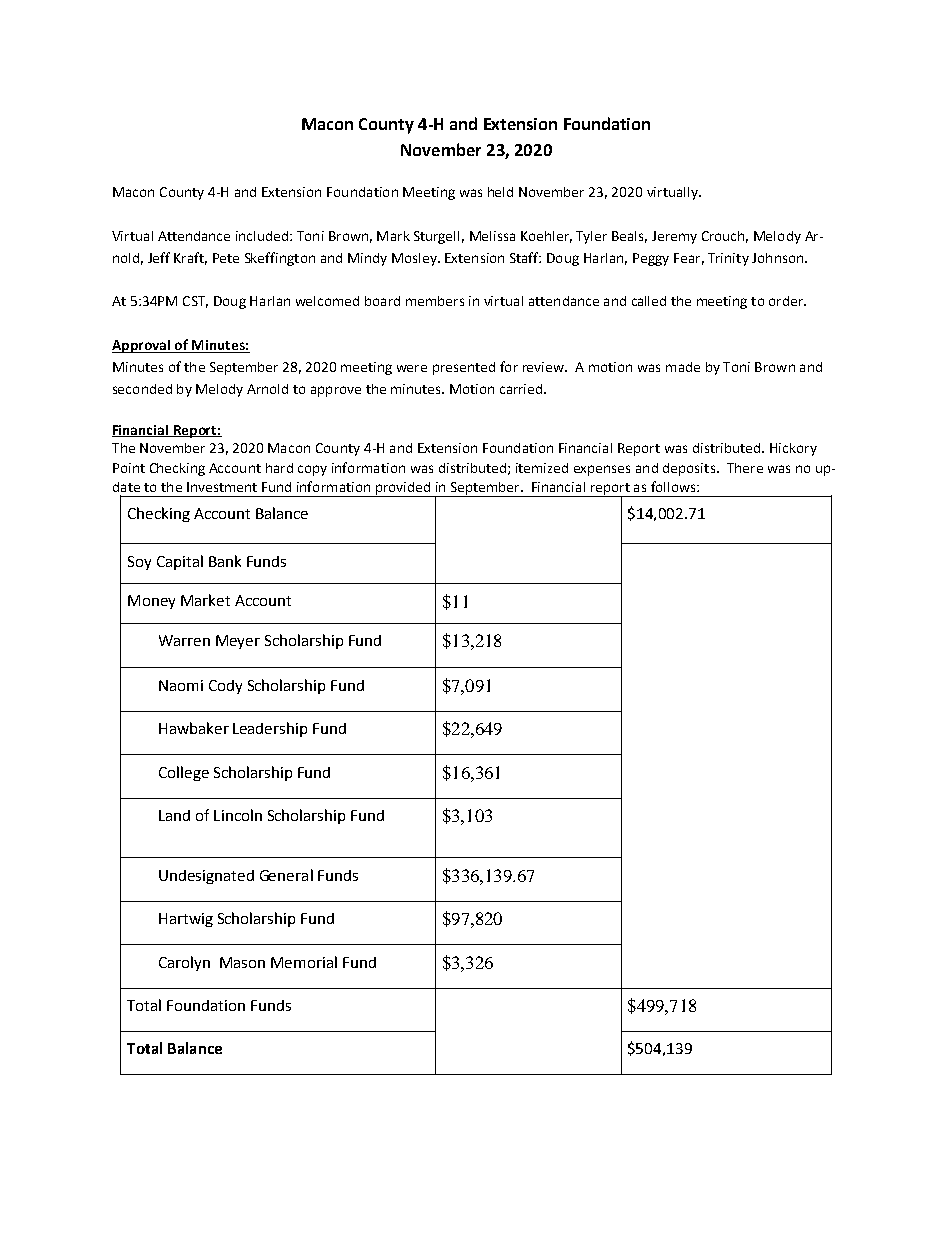 This document has height=1233, width=952. I want to click on Jeremy, so click(674, 237).
